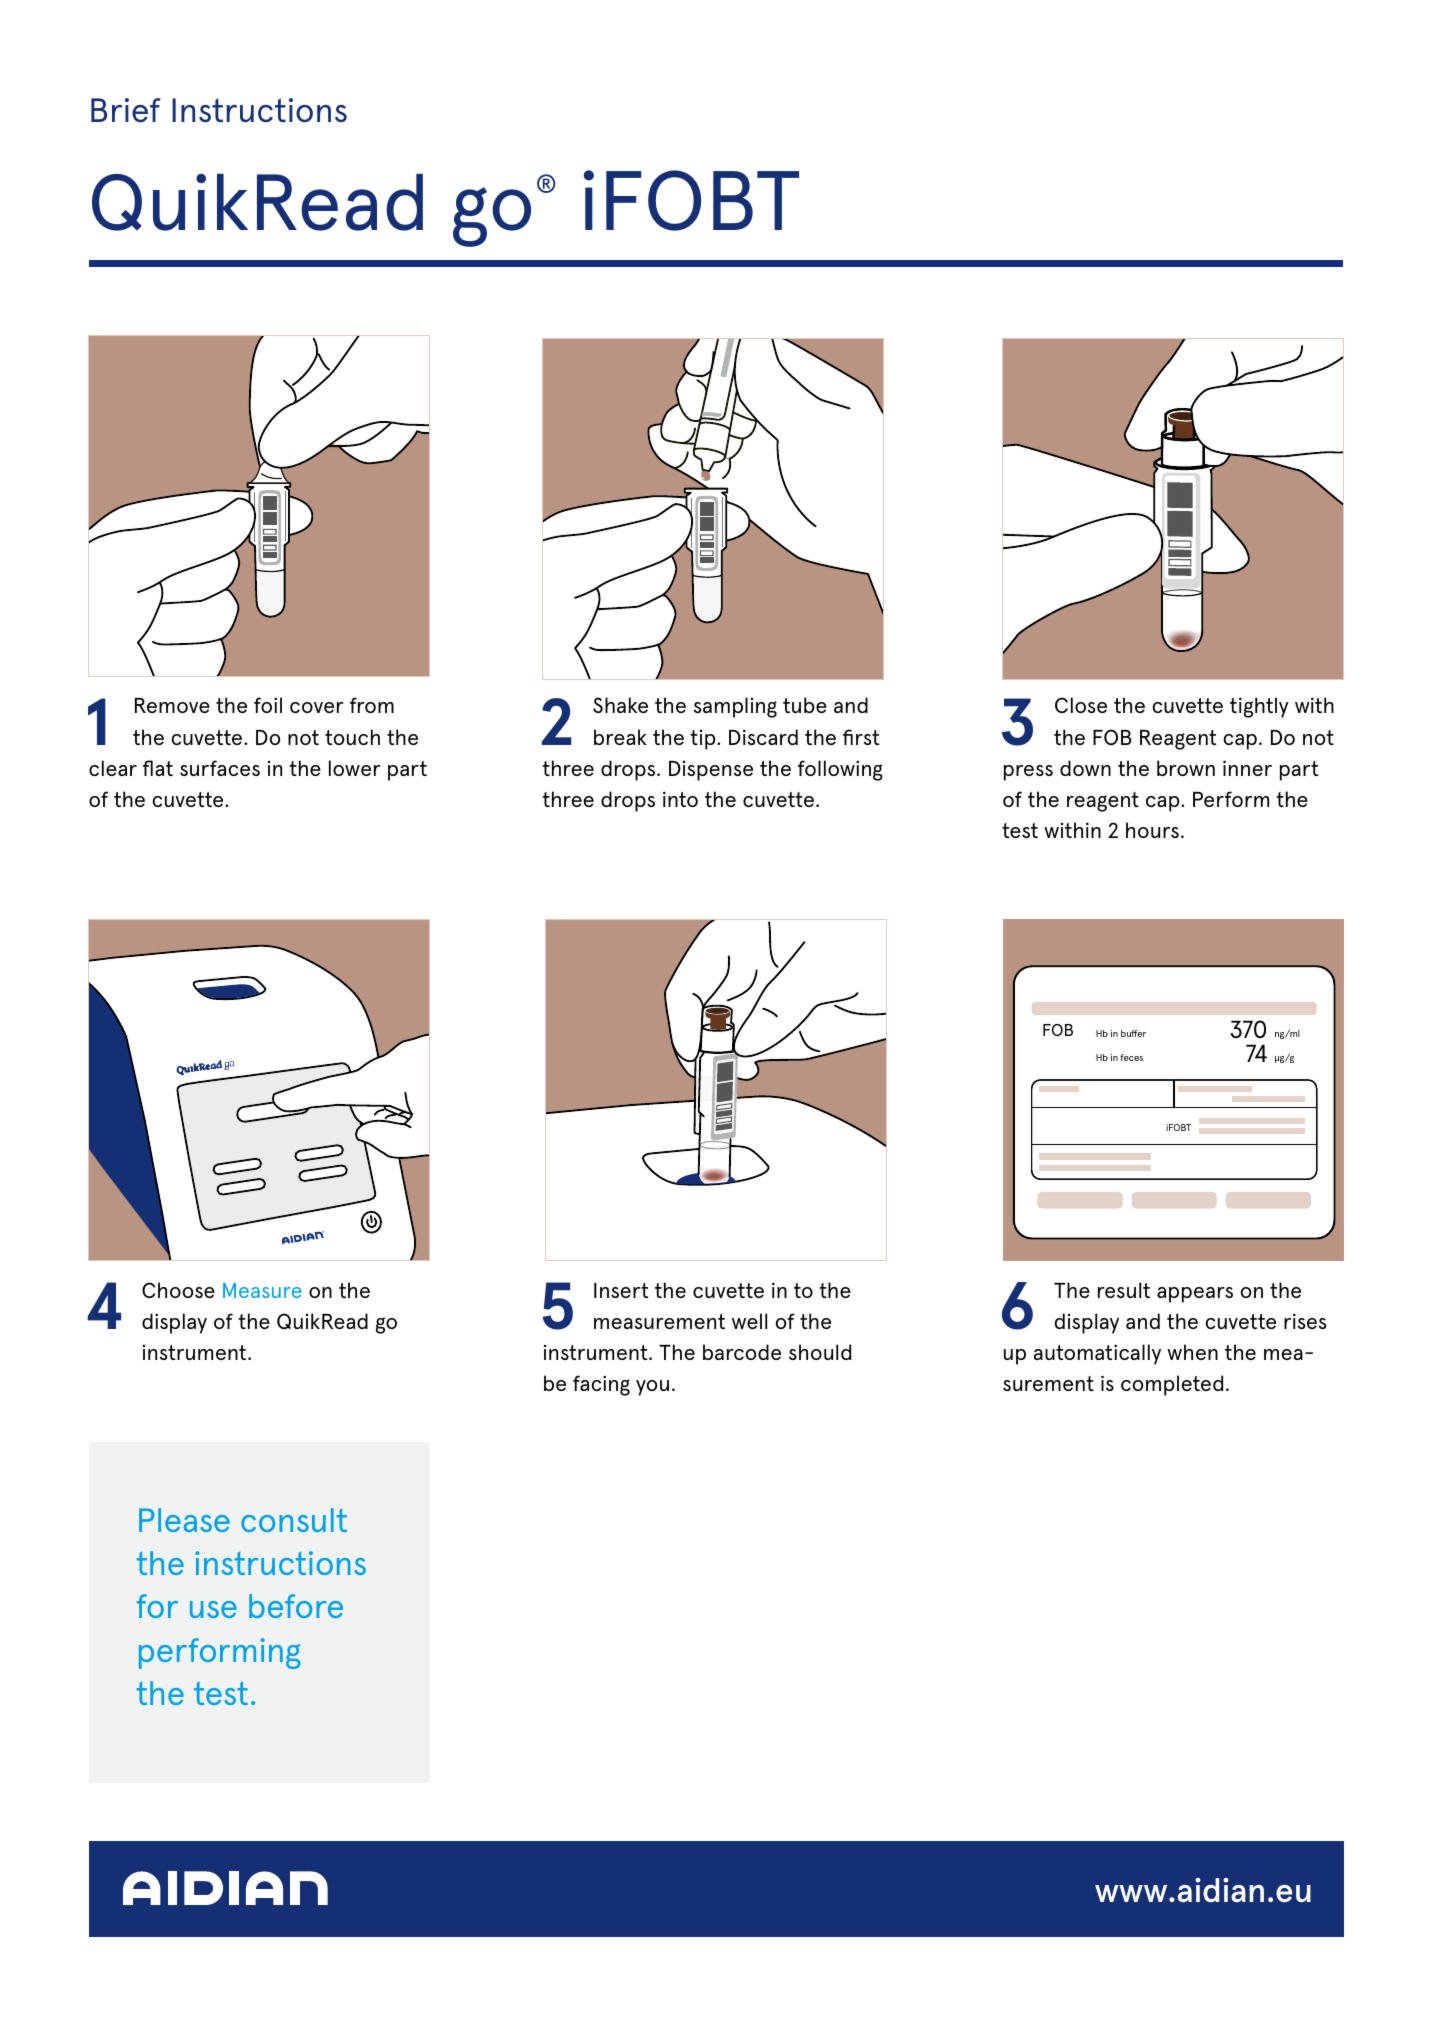 The image size is (1432, 2025). What do you see at coordinates (296, 1606) in the screenshot?
I see `before` at bounding box center [296, 1606].
